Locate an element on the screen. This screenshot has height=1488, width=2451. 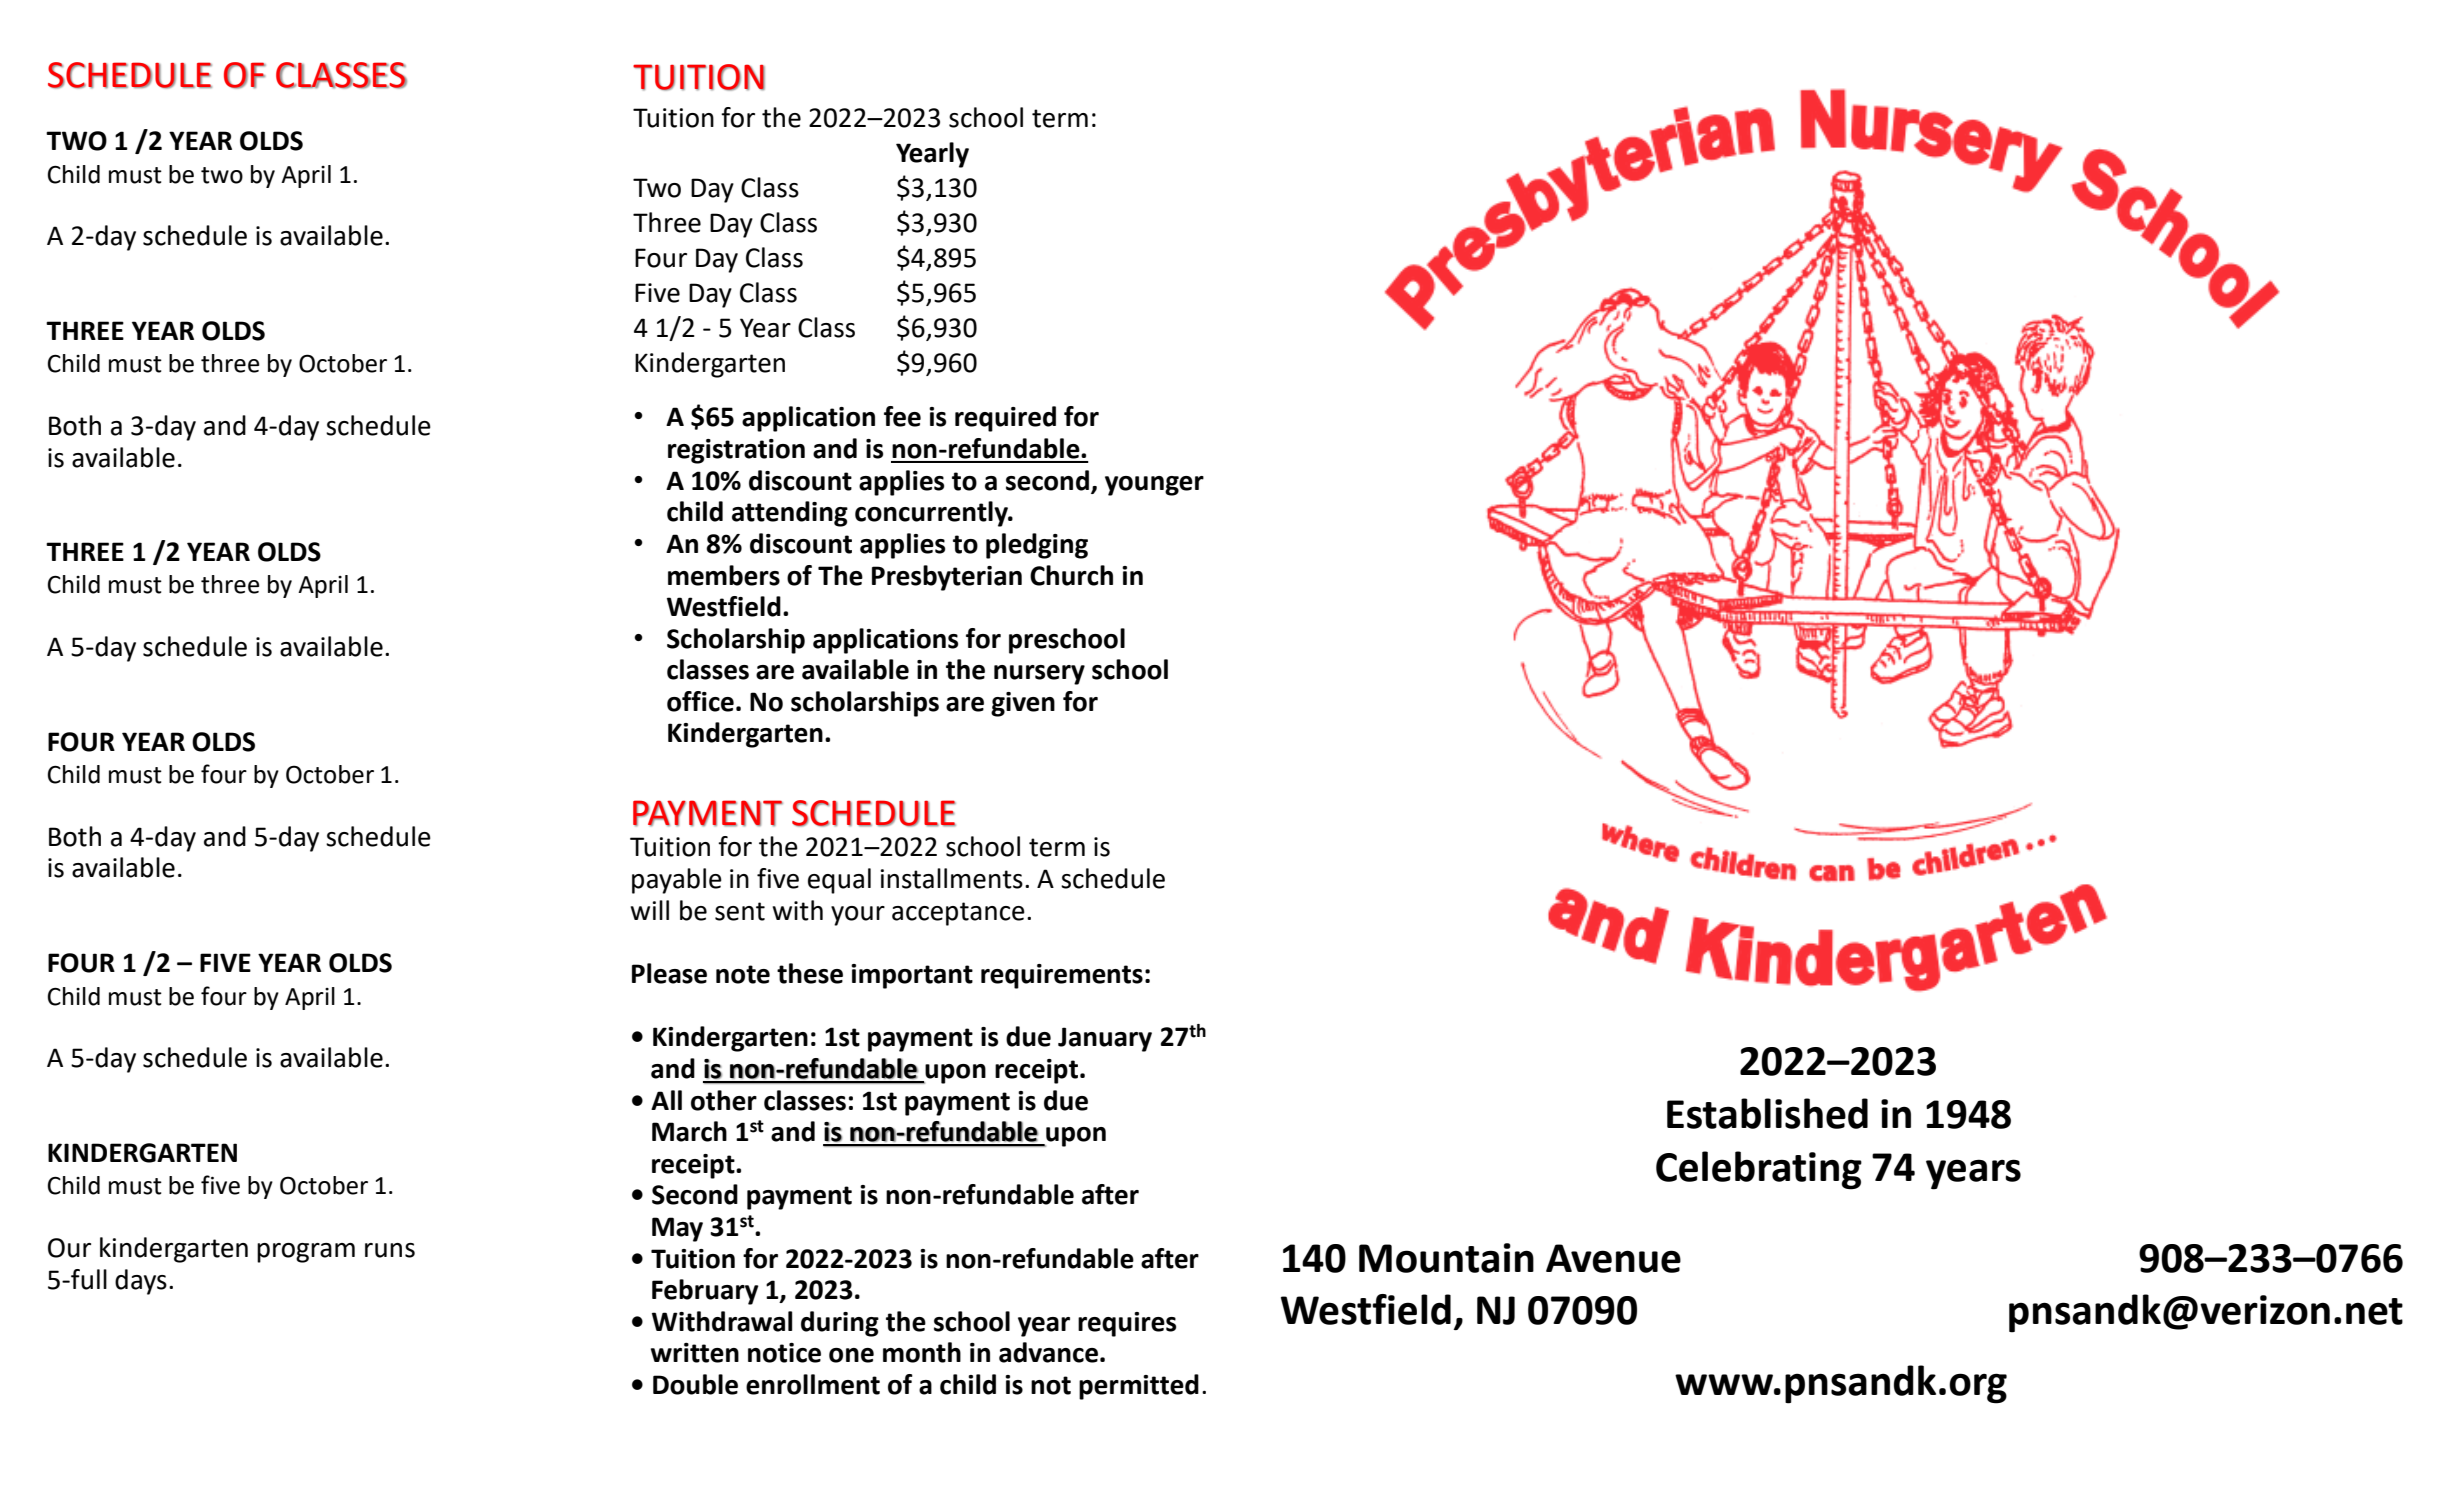
days is located at coordinates (141, 1282).
